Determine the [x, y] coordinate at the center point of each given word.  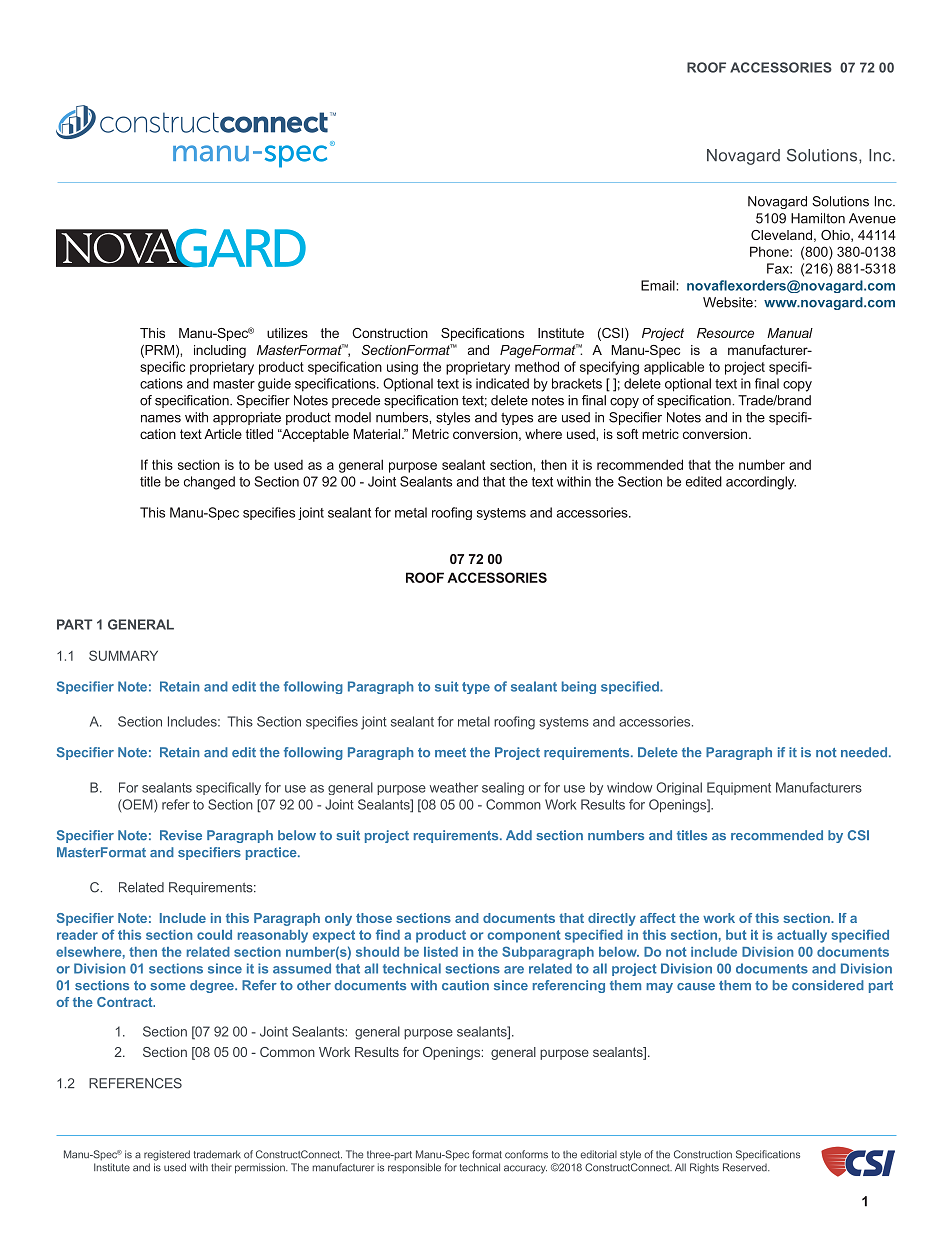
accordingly [761, 483]
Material [378, 434]
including [220, 351]
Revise [181, 835]
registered [167, 1155]
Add [519, 835]
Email [658, 285]
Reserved [746, 1167]
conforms [526, 1154]
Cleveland [781, 235]
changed [209, 483]
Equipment [739, 788]
